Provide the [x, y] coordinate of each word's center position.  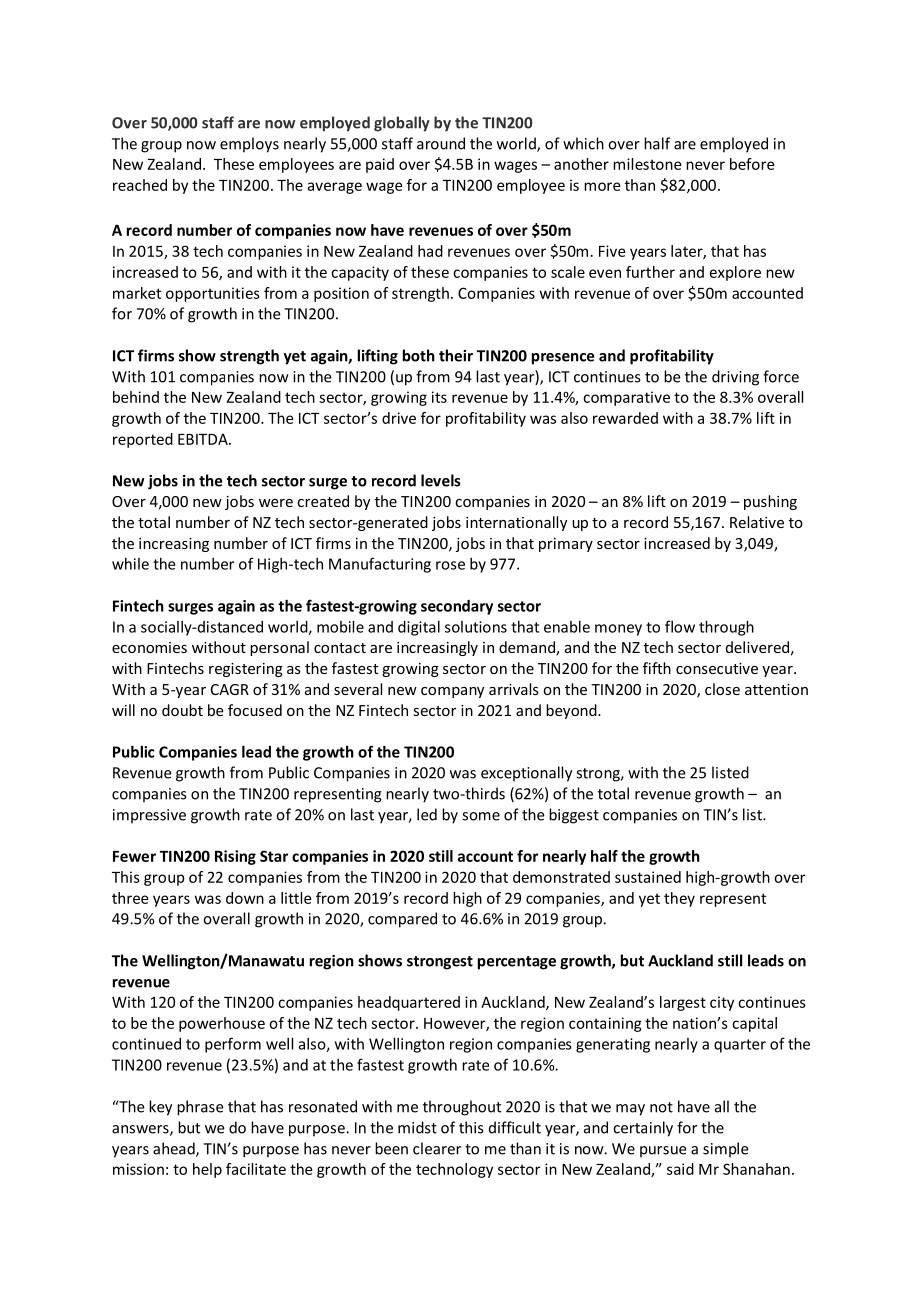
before [752, 164]
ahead [175, 1149]
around [441, 143]
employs [249, 145]
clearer [437, 1148]
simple [726, 1150]
